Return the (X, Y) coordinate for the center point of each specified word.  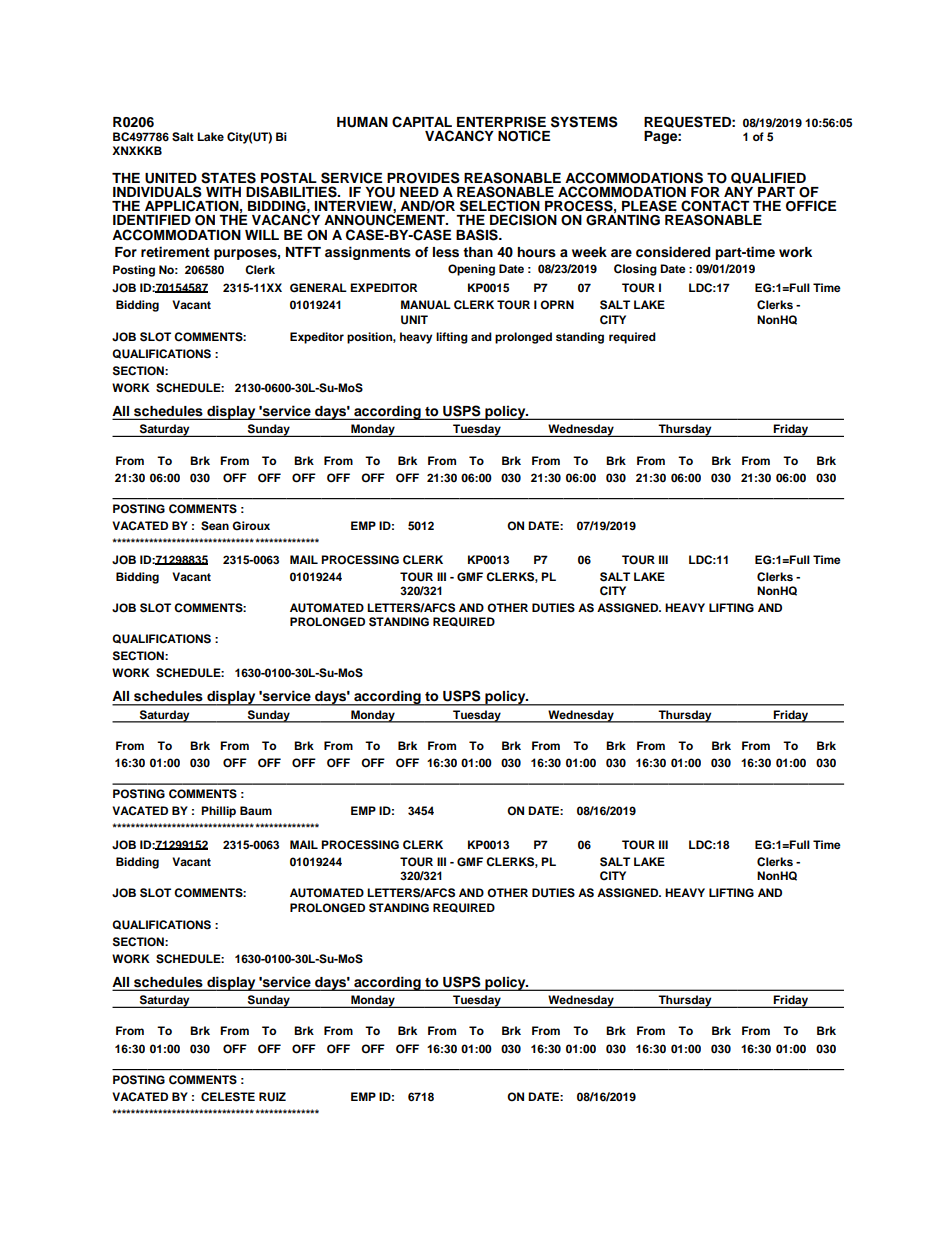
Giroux (251, 526)
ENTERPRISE (501, 122)
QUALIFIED (768, 178)
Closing (635, 270)
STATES (228, 178)
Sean (215, 526)
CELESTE (228, 1097)
